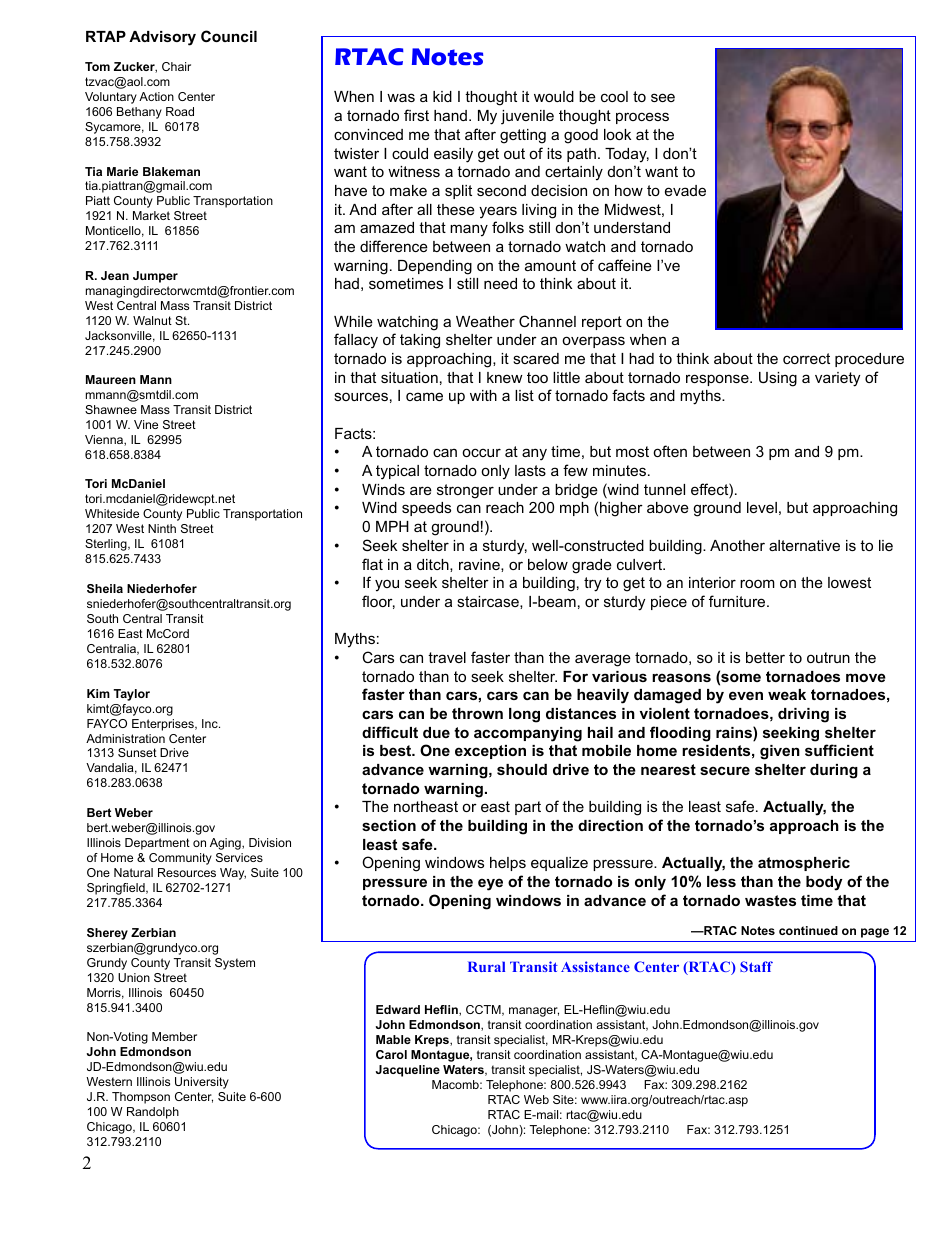 This screenshot has width=952, height=1233. What do you see at coordinates (778, 379) in the screenshot?
I see `Using` at bounding box center [778, 379].
